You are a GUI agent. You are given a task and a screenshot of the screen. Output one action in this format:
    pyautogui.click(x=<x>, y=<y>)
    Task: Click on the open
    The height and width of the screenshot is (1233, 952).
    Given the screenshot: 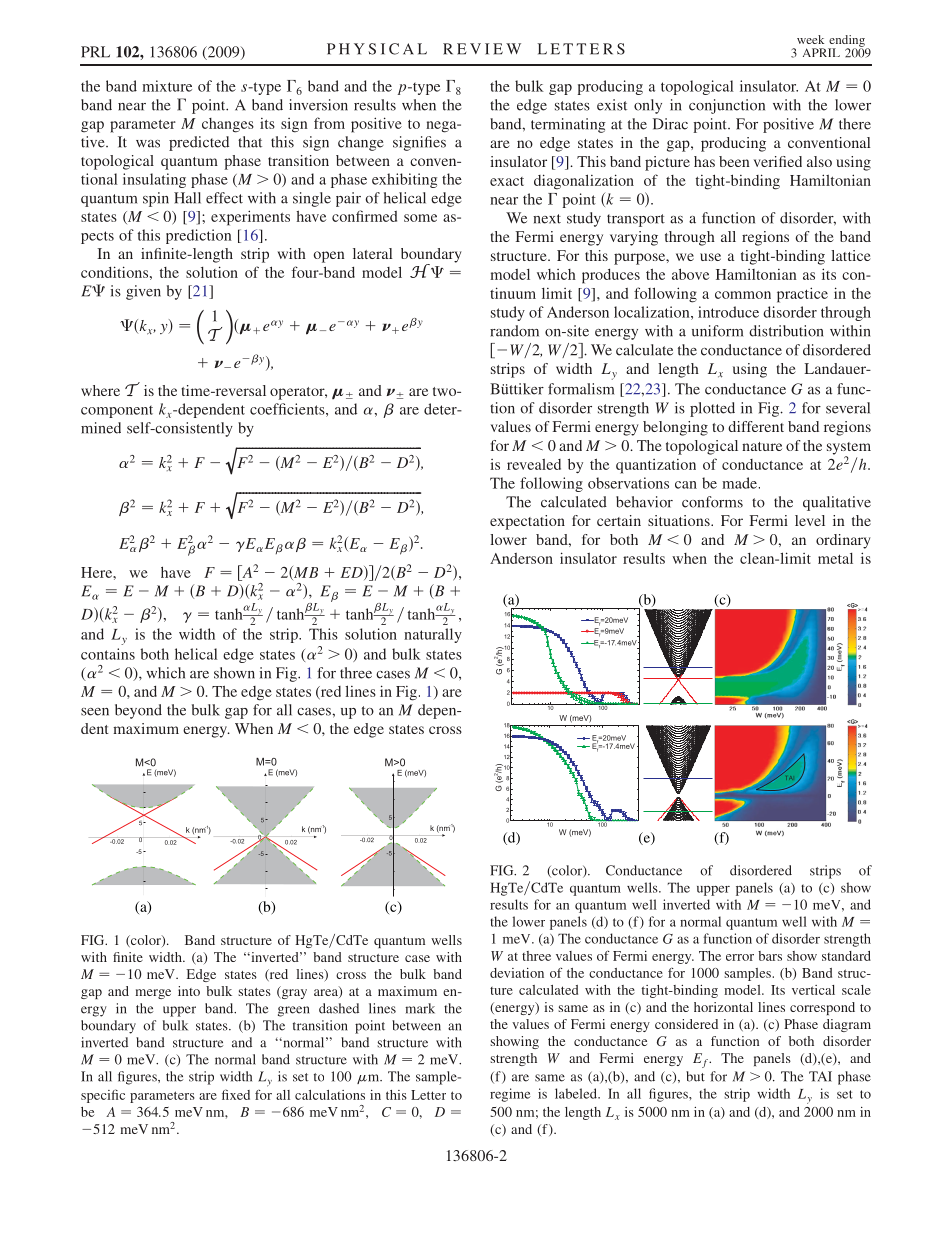 What is the action you would take?
    pyautogui.click(x=329, y=257)
